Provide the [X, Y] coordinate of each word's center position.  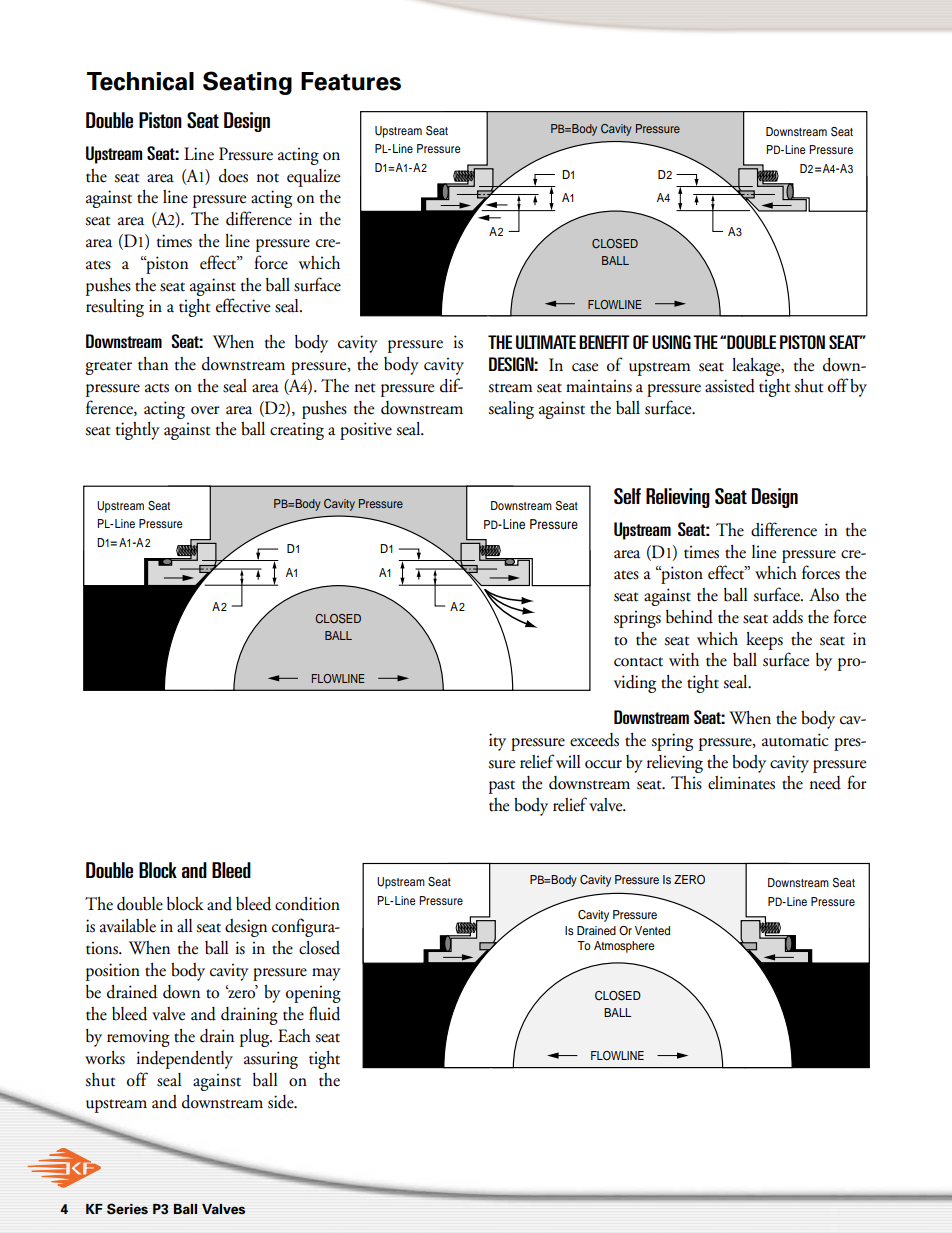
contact [638, 662]
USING [671, 342]
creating [297, 431]
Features [351, 81]
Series [127, 1209]
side [282, 1102]
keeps [764, 641]
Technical [140, 81]
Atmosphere [624, 947]
